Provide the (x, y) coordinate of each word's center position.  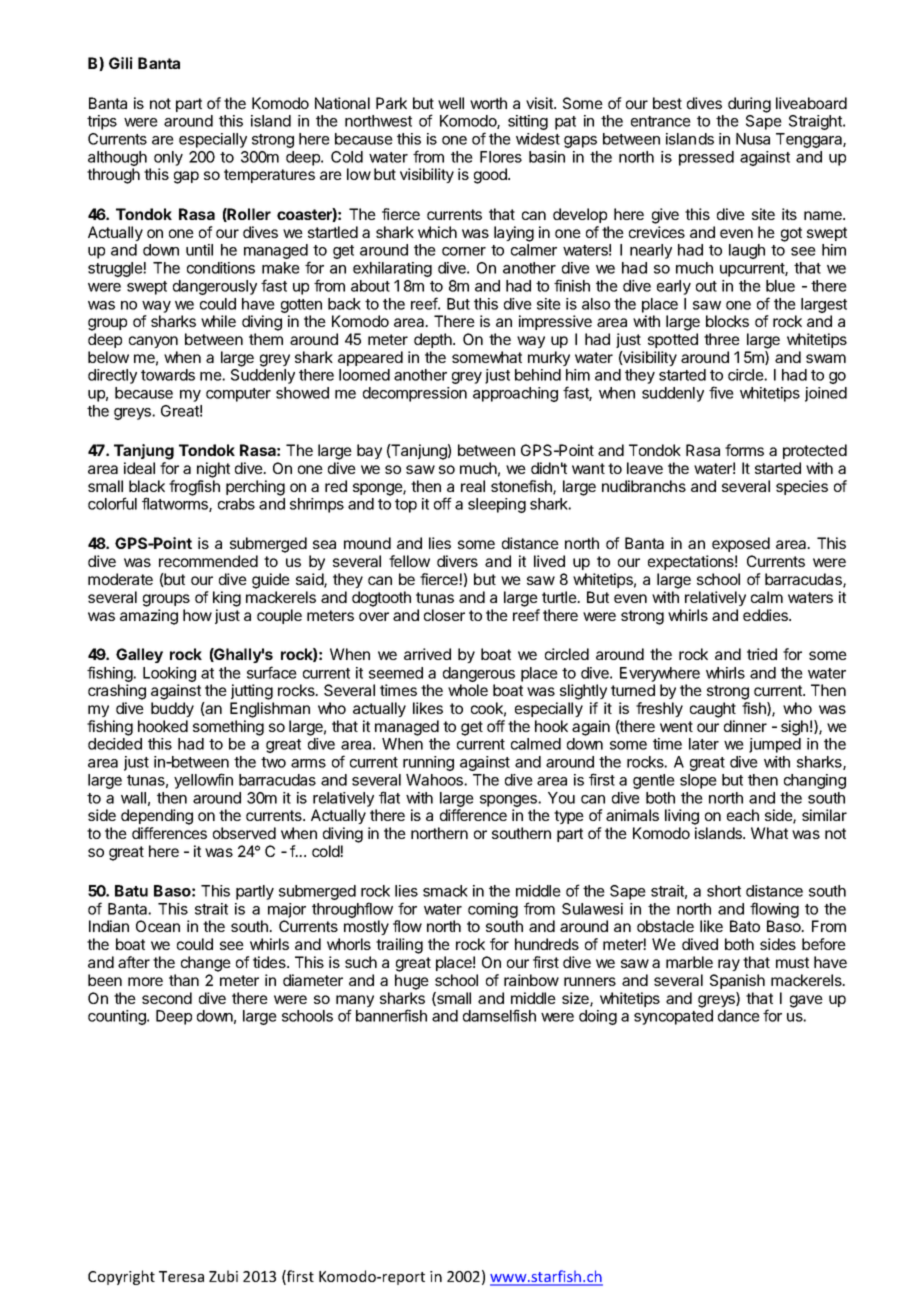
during (749, 105)
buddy (172, 709)
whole (468, 690)
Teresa (181, 1276)
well (451, 103)
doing (598, 1017)
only (168, 158)
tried (762, 654)
